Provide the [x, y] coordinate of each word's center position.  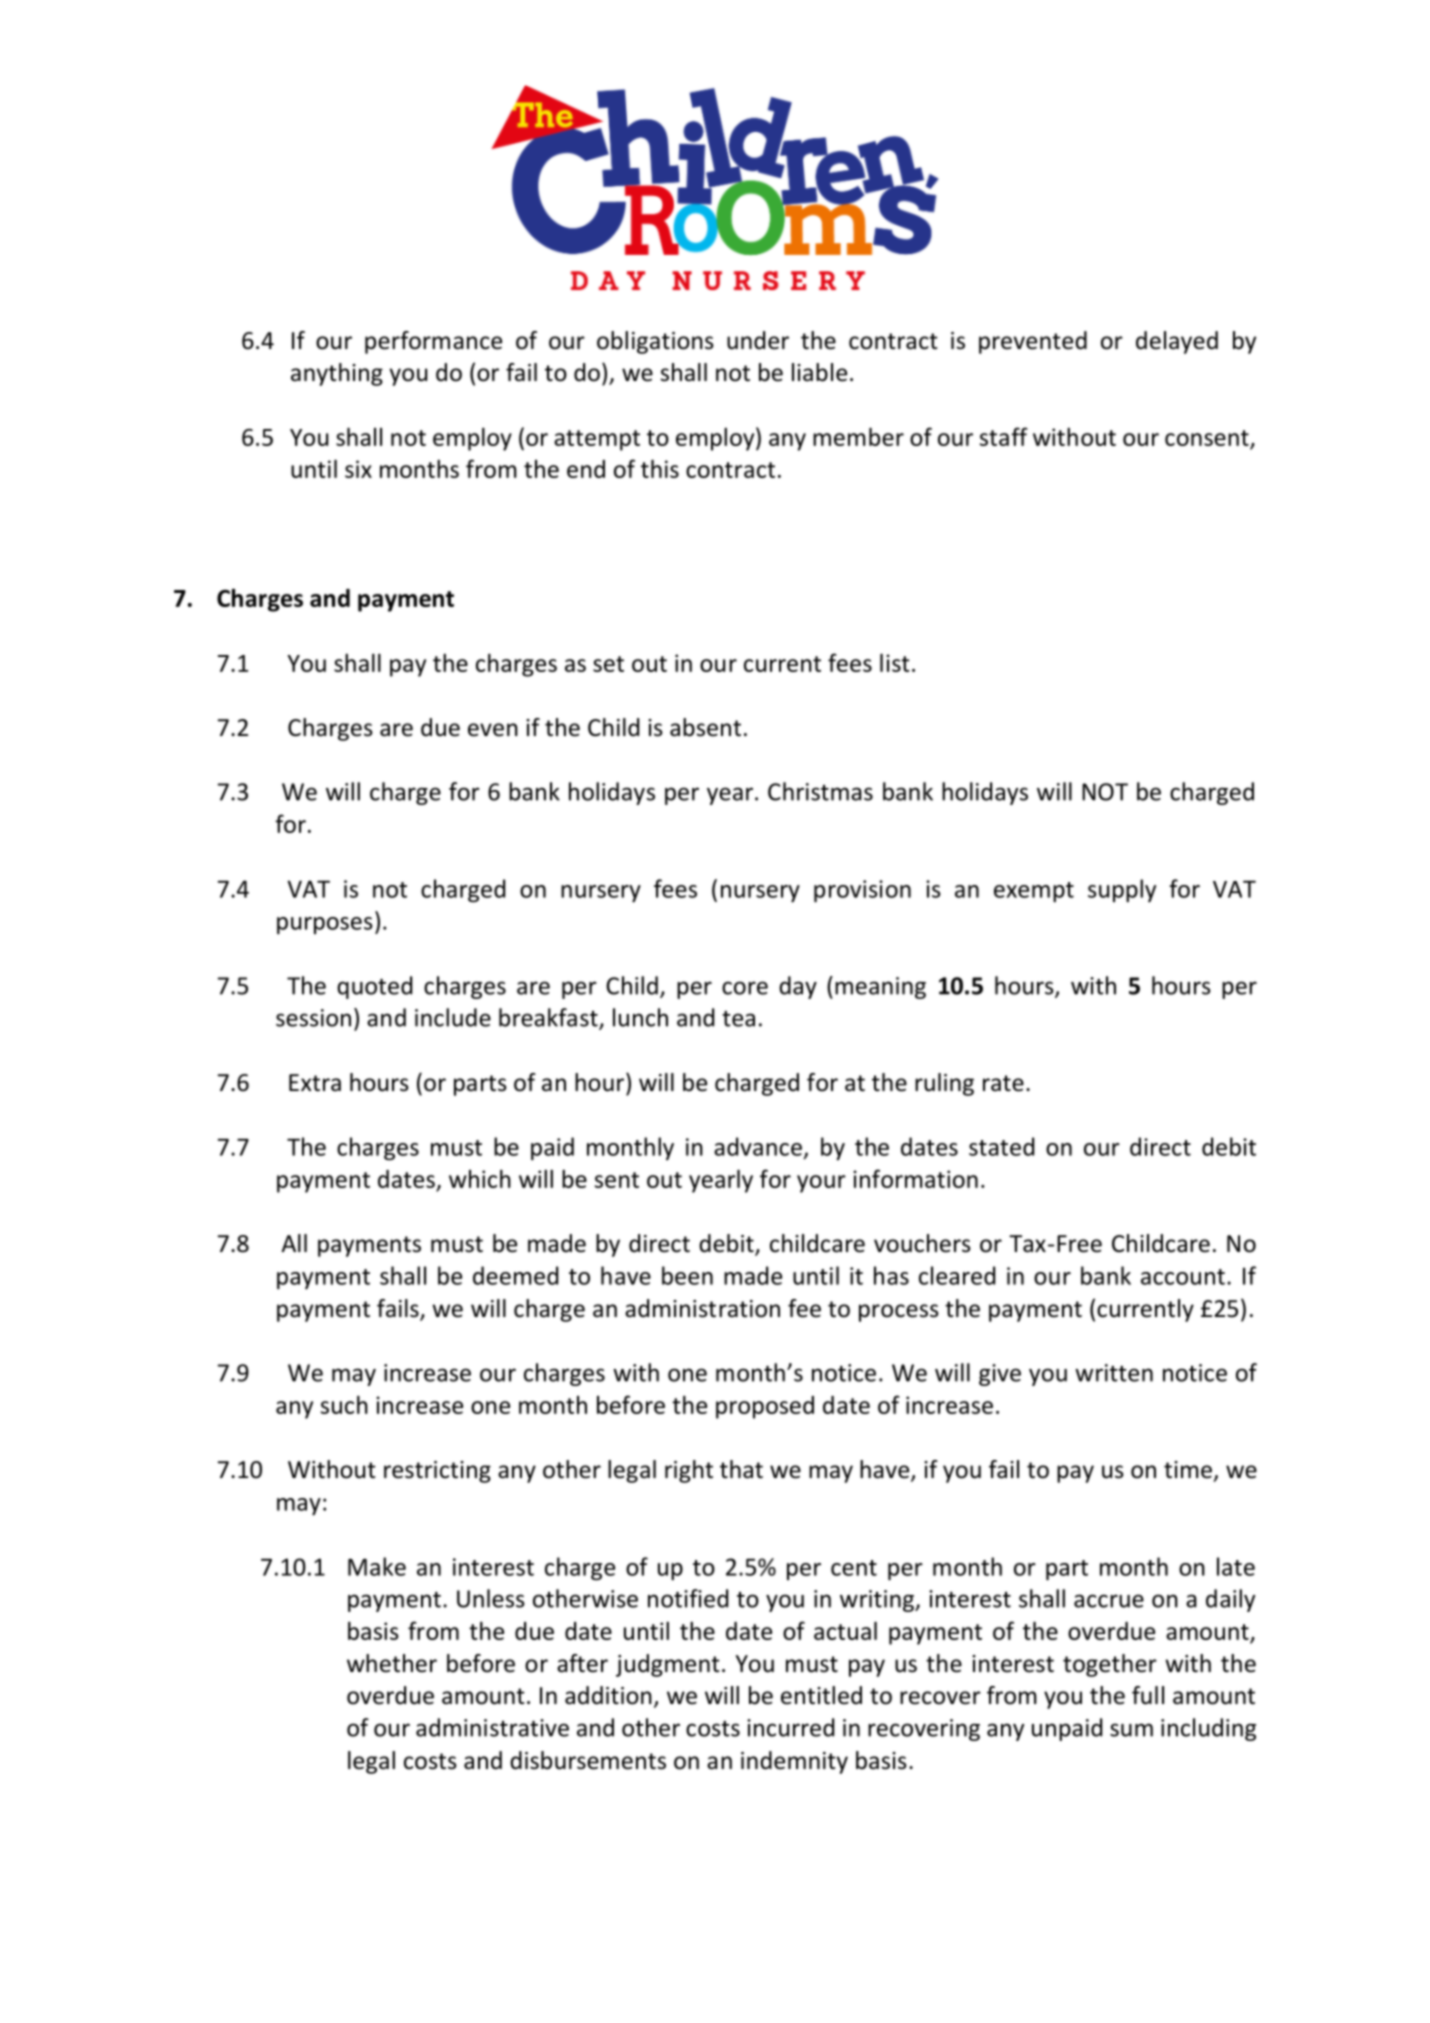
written [1114, 1373]
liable [819, 372]
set [608, 664]
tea [738, 1019]
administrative [492, 1727]
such [344, 1404]
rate [1003, 1083]
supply [1122, 890]
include [453, 1017]
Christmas [820, 791]
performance [433, 342]
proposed [765, 1407]
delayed [1177, 342]
